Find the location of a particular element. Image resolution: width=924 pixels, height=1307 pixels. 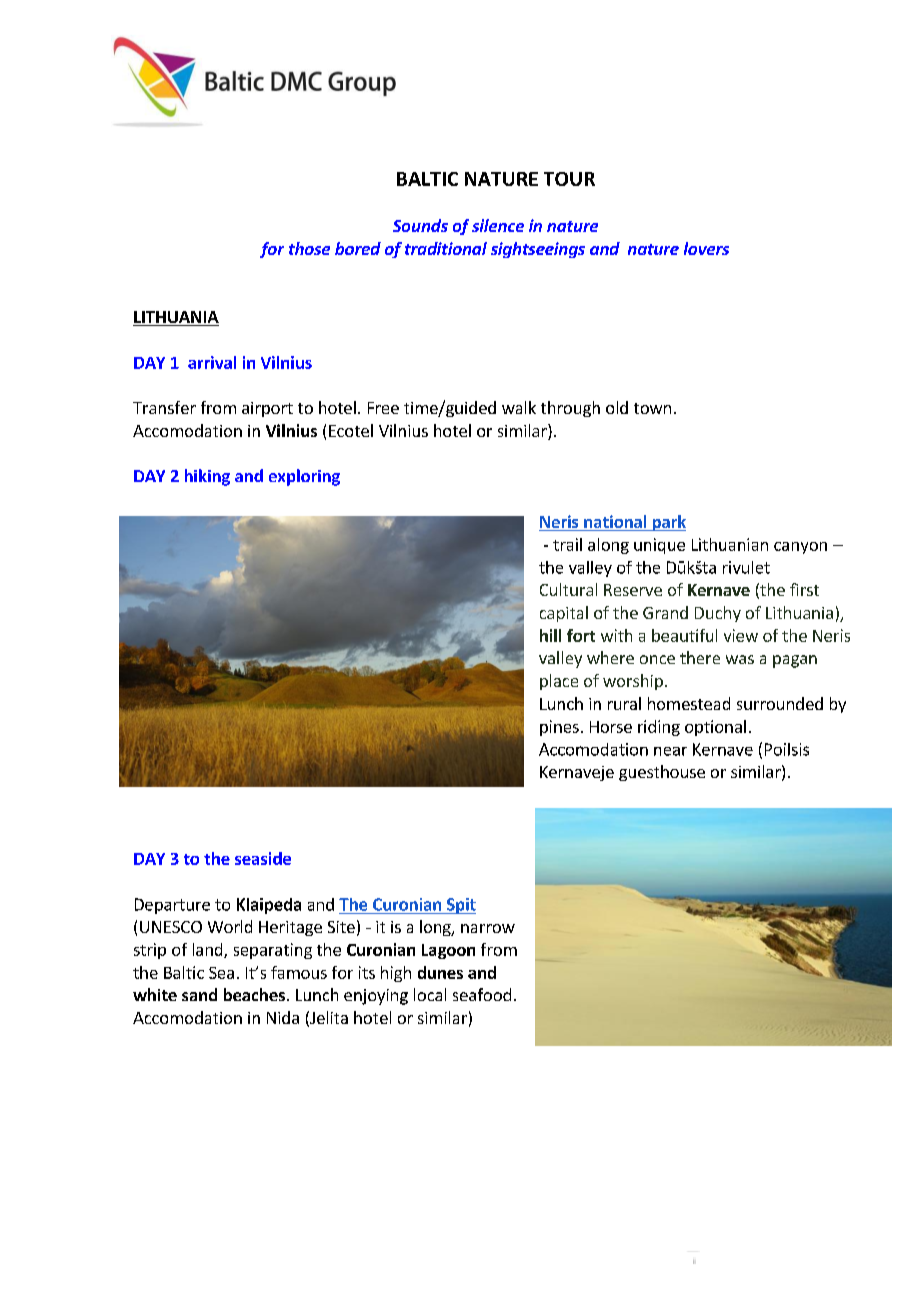

silence is located at coordinates (498, 225).
